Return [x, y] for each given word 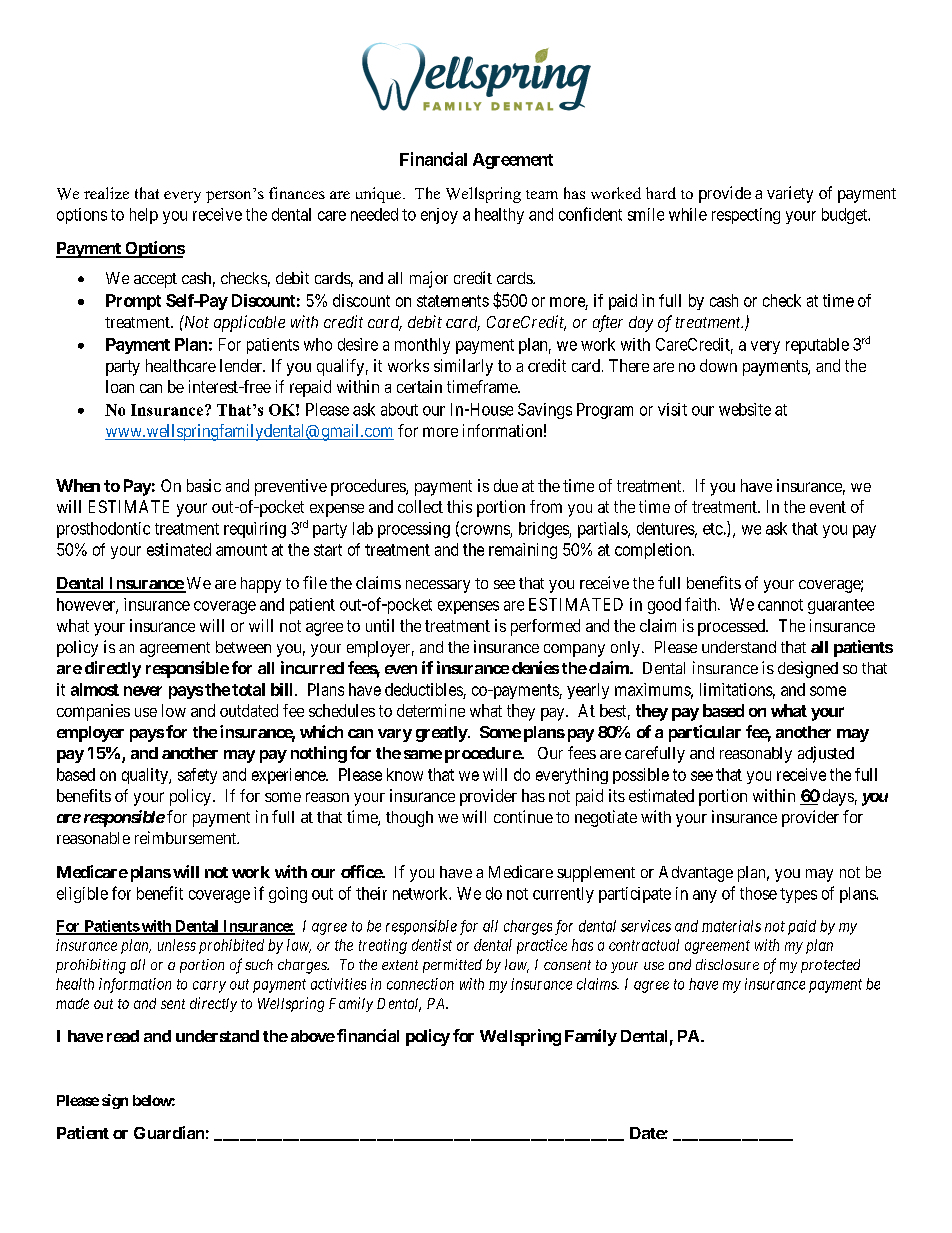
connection [420, 984]
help [144, 216]
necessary [438, 586]
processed [733, 627]
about [399, 409]
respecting [746, 216]
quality [146, 776]
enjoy [439, 216]
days [838, 797]
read [123, 1036]
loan [120, 386]
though [409, 819]
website [745, 409]
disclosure [727, 964]
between [243, 647]
